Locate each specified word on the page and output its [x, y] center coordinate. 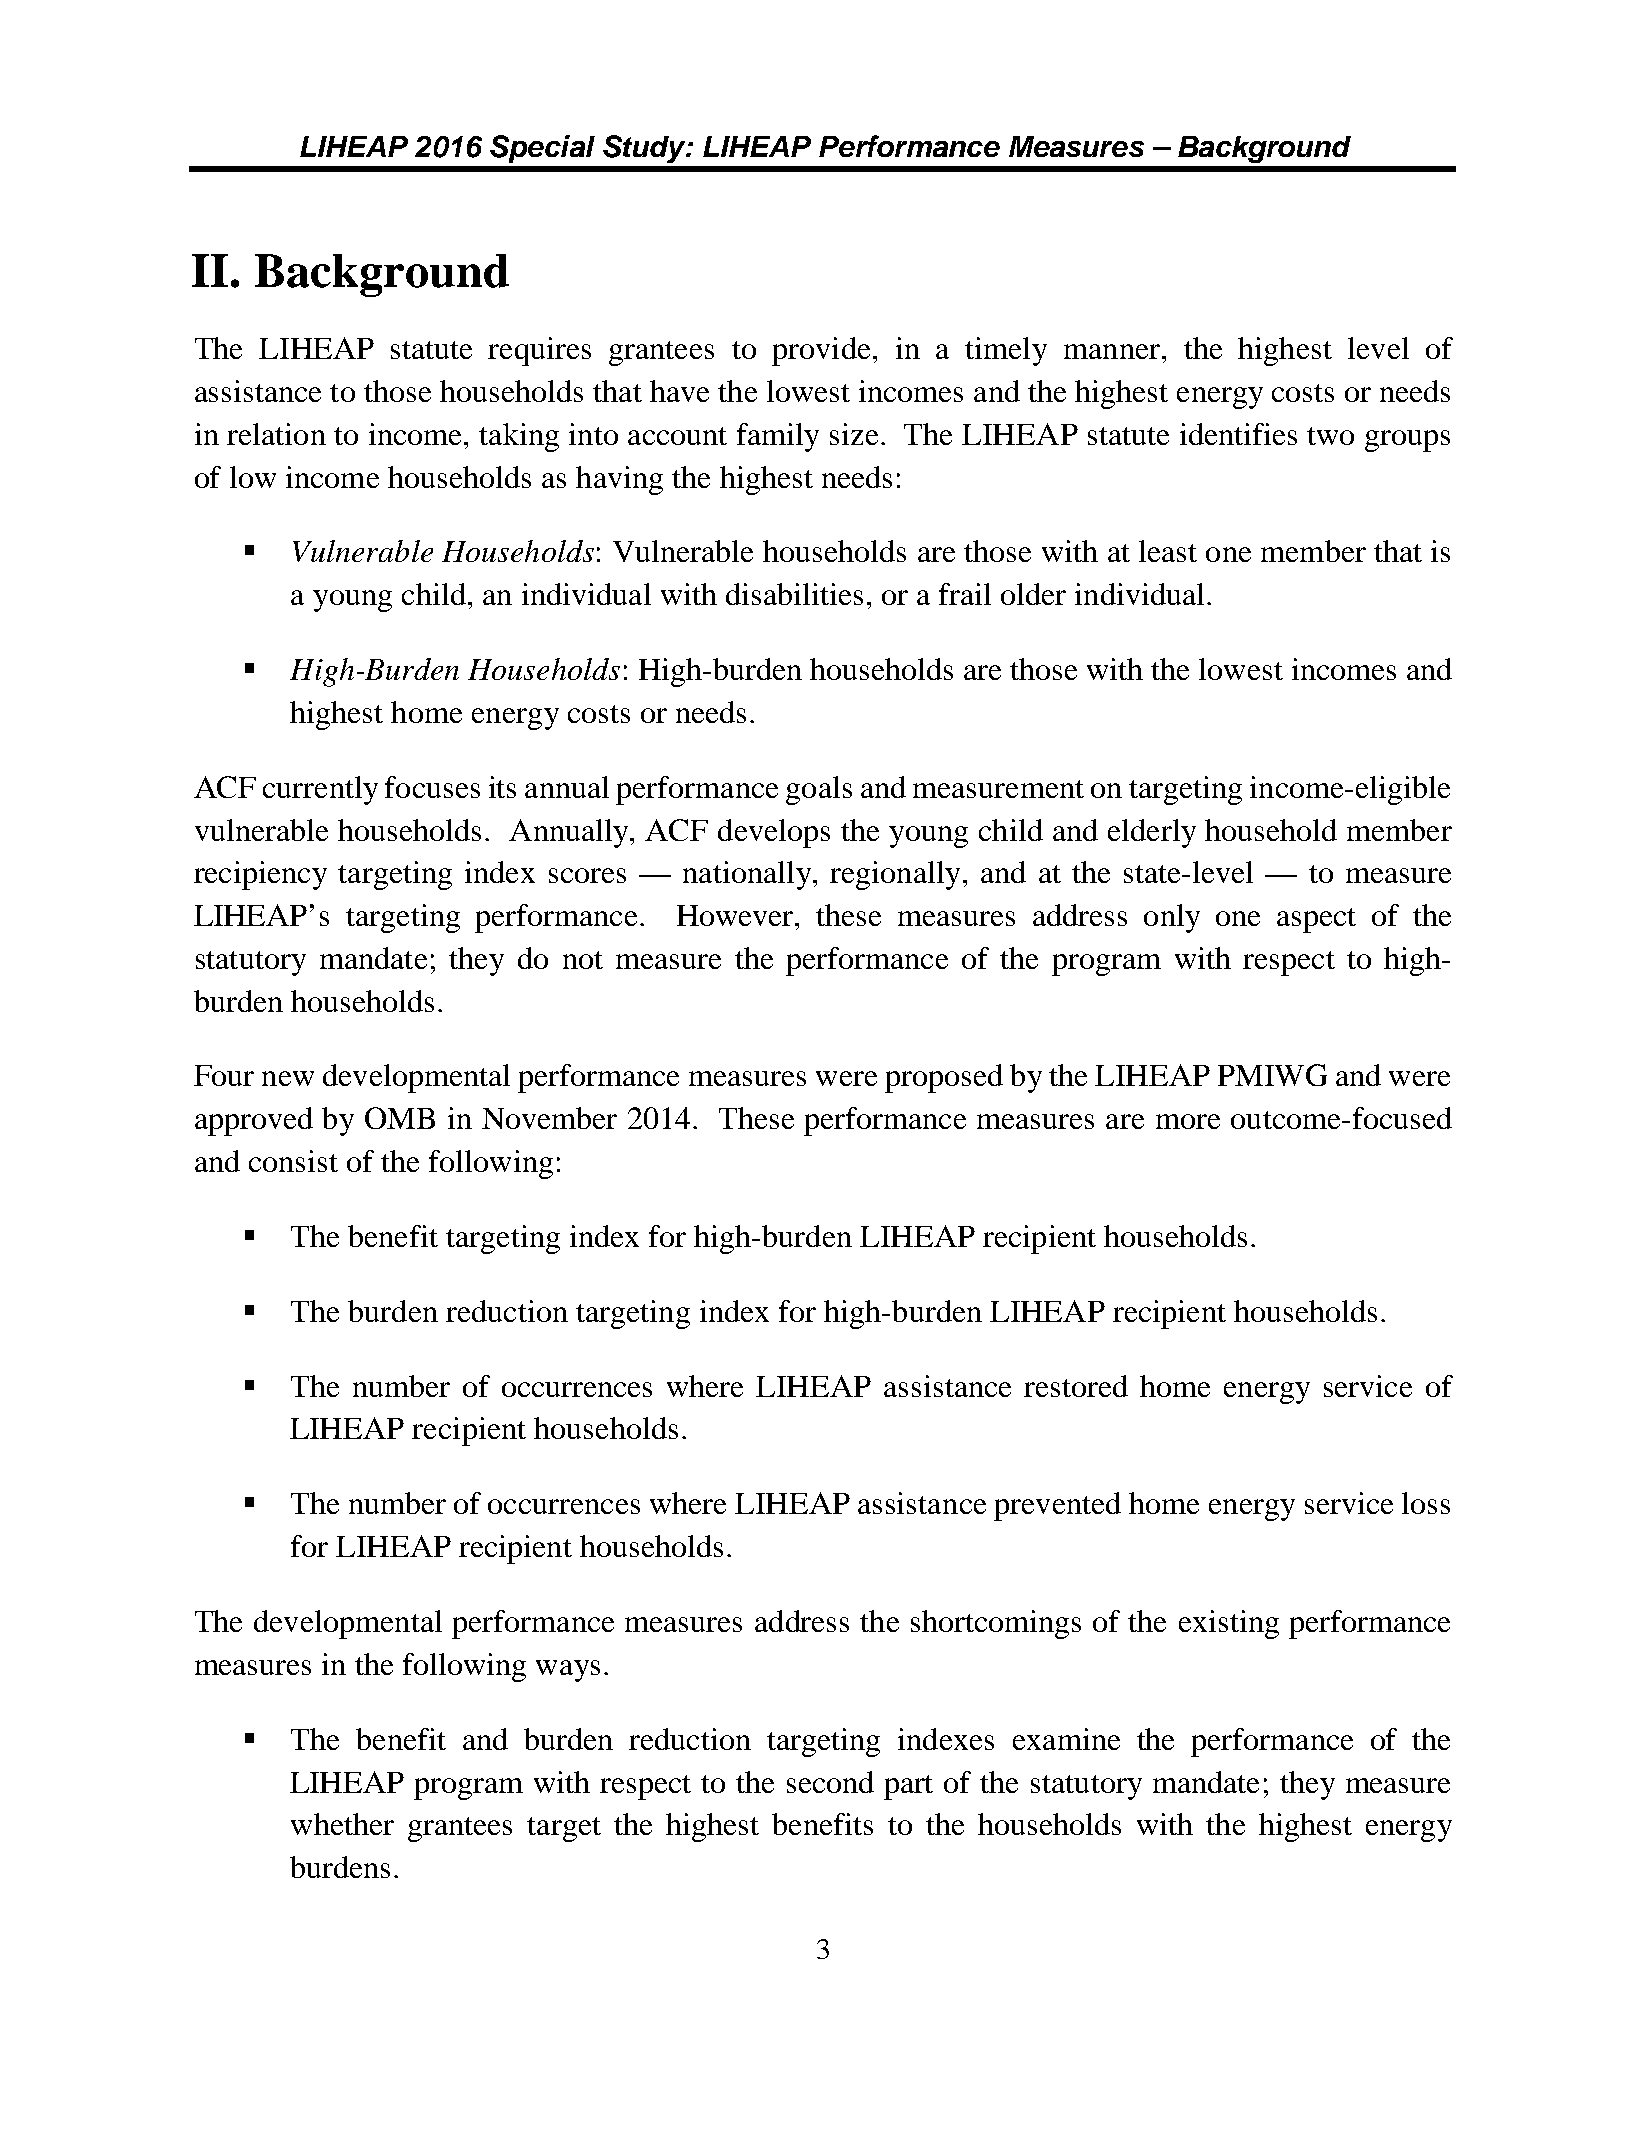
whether [342, 1824]
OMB [400, 1118]
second [830, 1782]
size [854, 434]
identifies [1238, 434]
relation [276, 434]
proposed [944, 1078]
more [1188, 1121]
